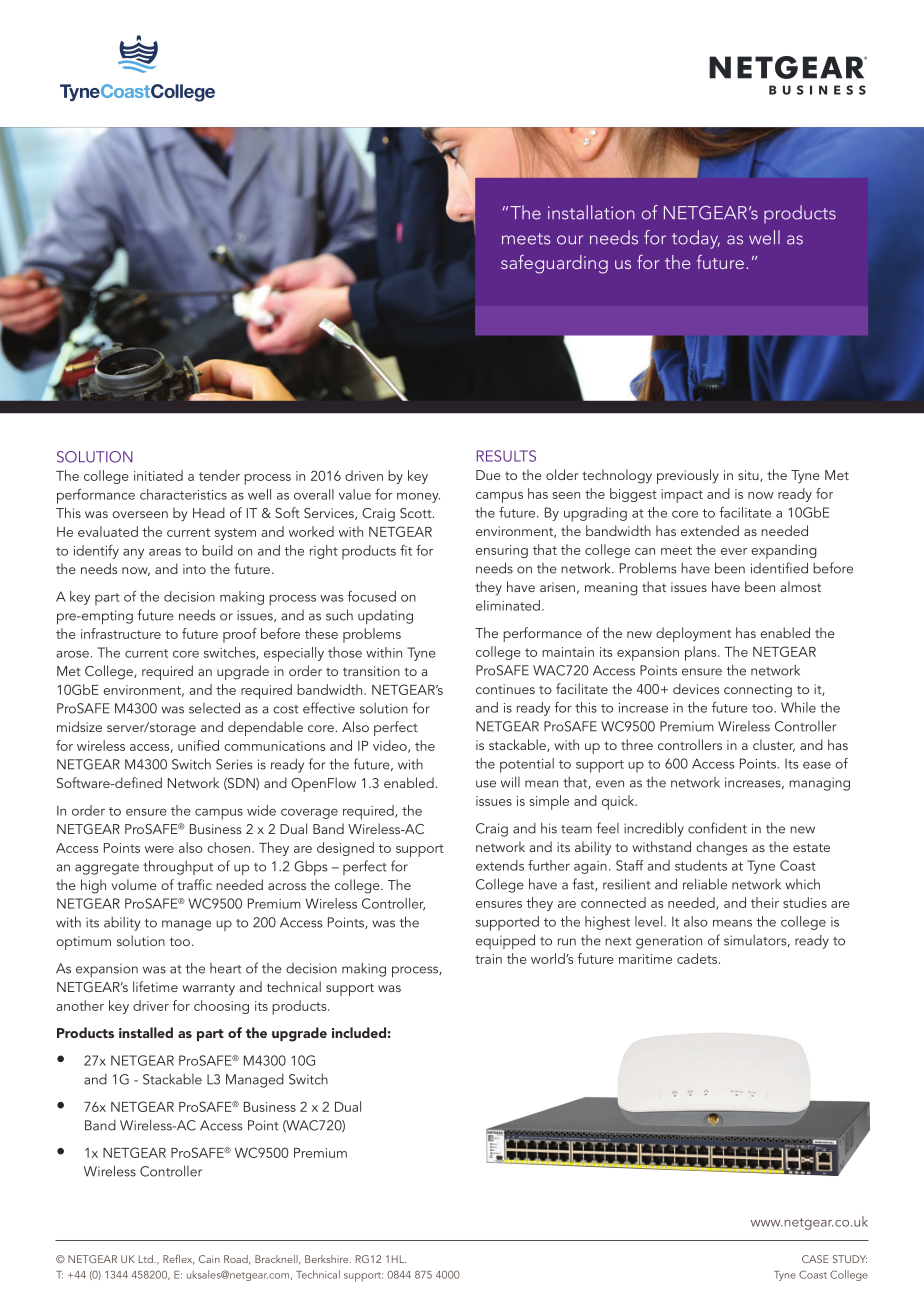 The height and width of the document is (1308, 924). Describe the element at coordinates (554, 264) in the document. I see `safeguarding` at that location.
